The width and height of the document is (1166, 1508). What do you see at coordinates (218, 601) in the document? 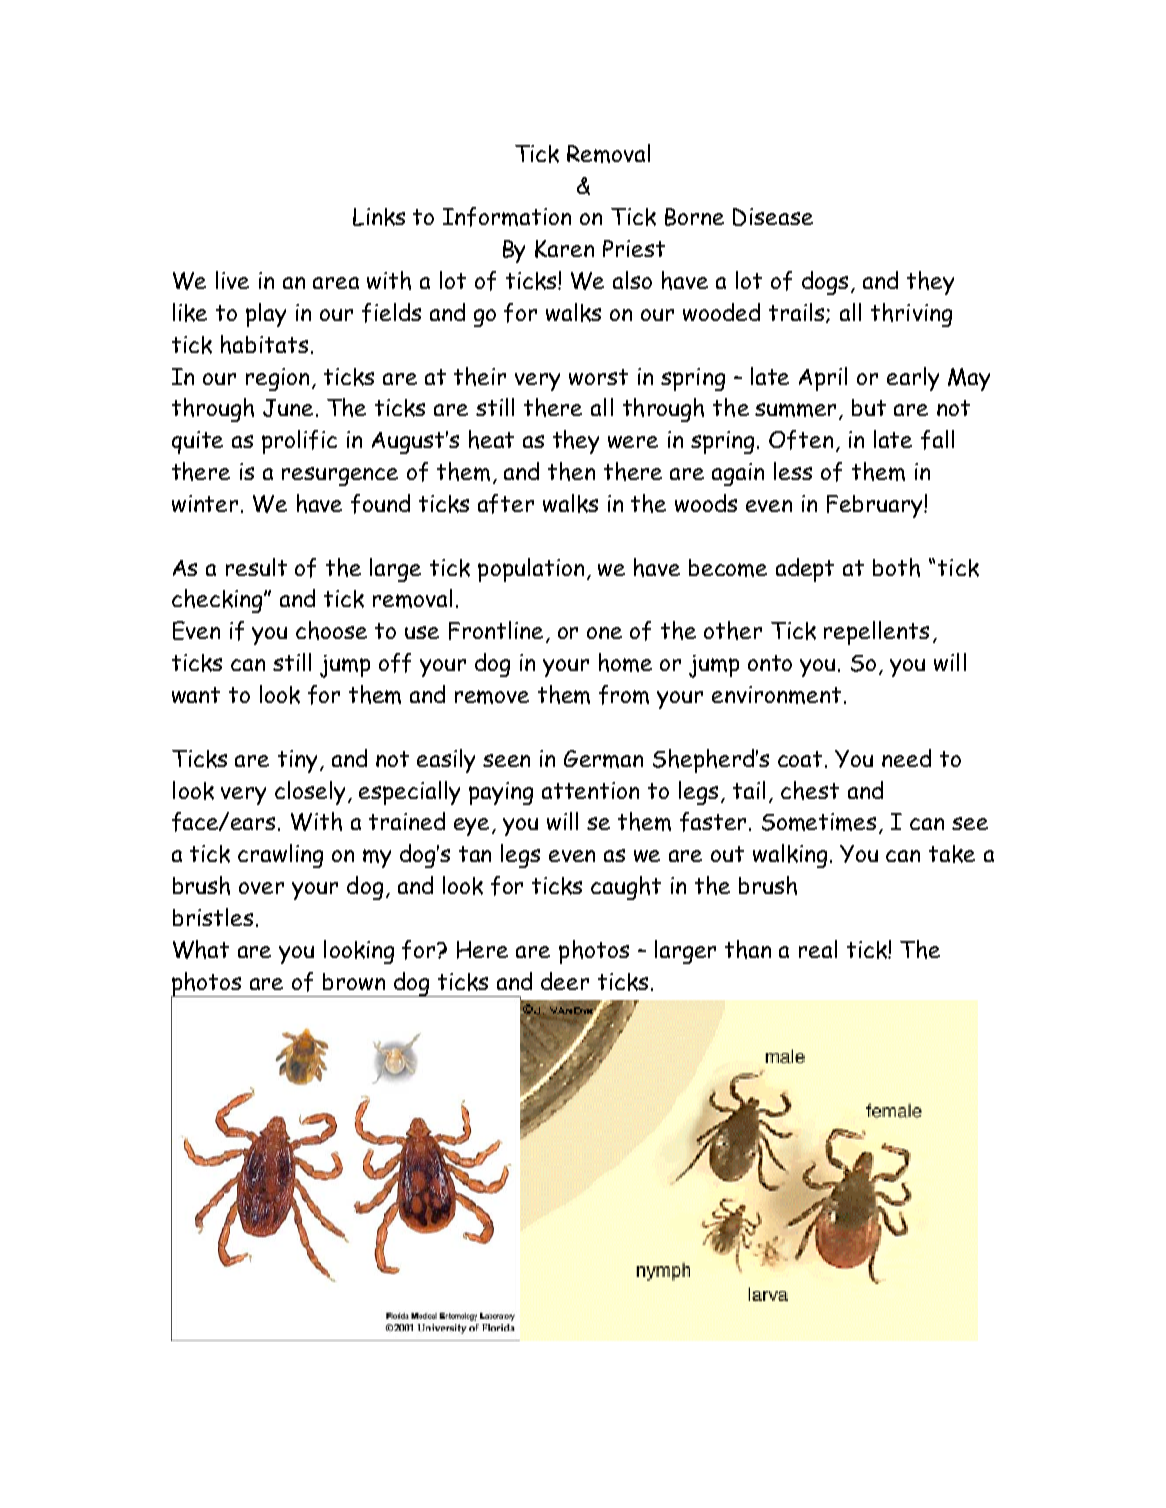
I see `checking` at bounding box center [218, 601].
